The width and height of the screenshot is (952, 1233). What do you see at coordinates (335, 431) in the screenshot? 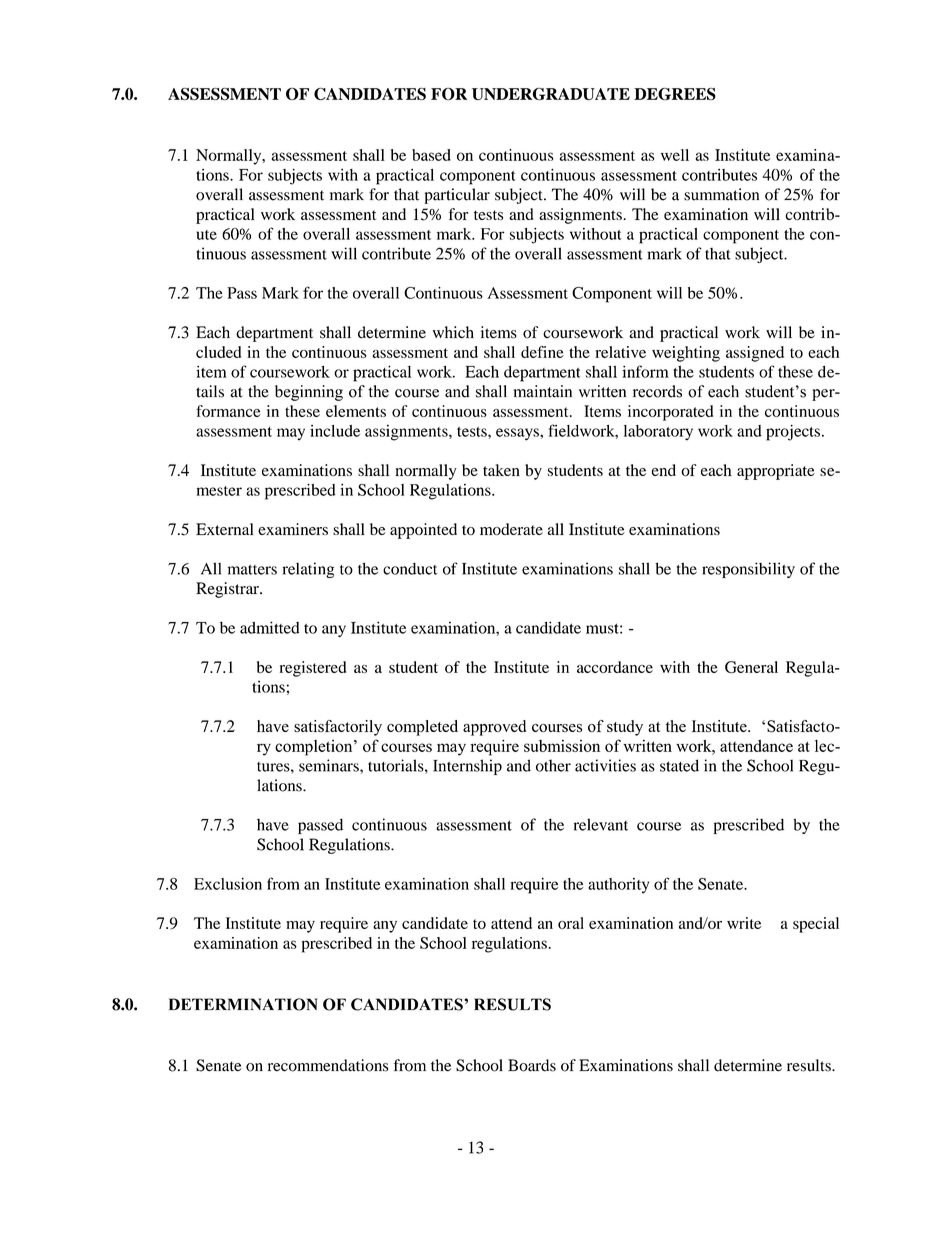
I see `include` at bounding box center [335, 431].
